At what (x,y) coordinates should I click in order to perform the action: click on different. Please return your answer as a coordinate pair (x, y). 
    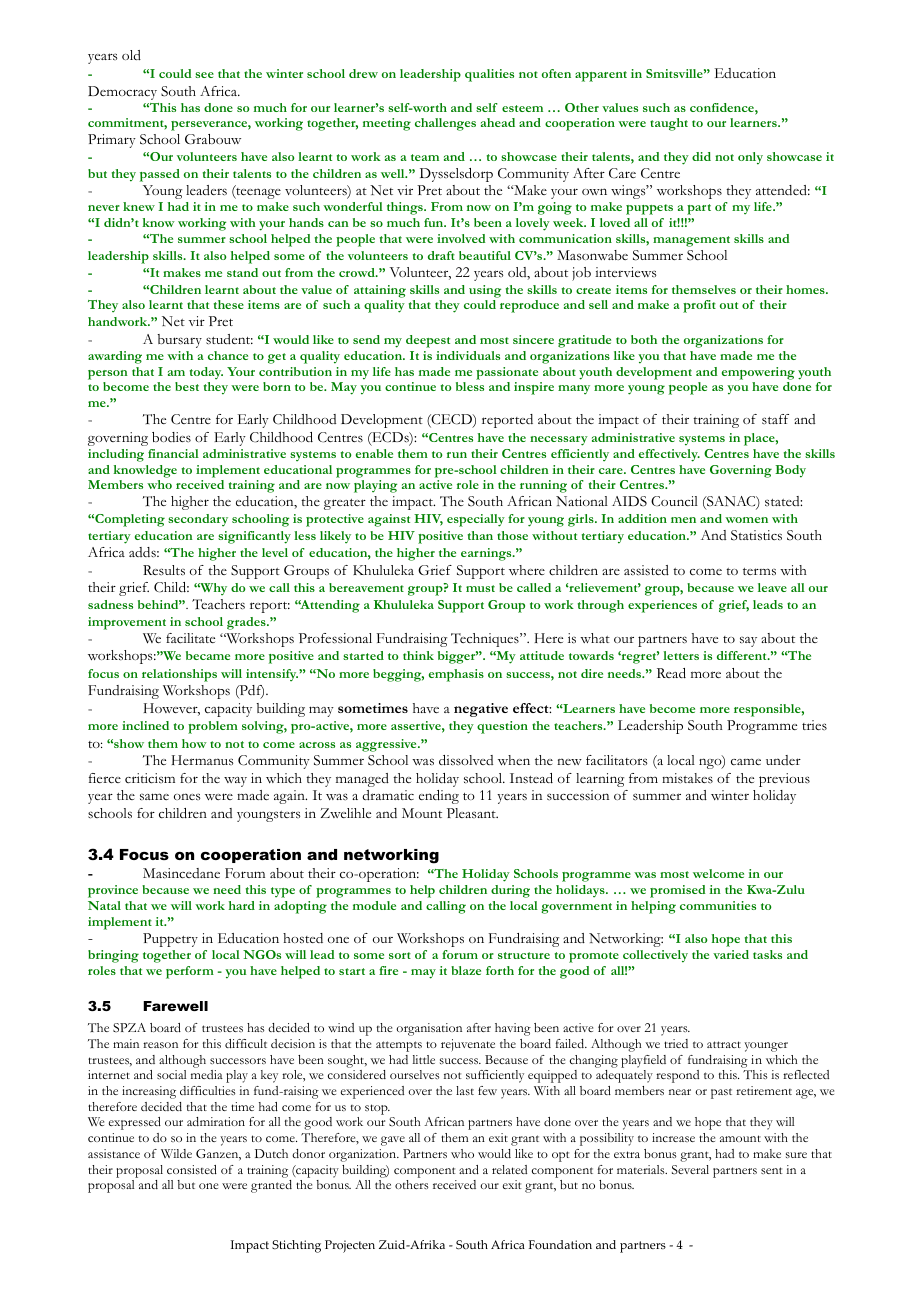
    Looking at the image, I should click on (743, 655).
